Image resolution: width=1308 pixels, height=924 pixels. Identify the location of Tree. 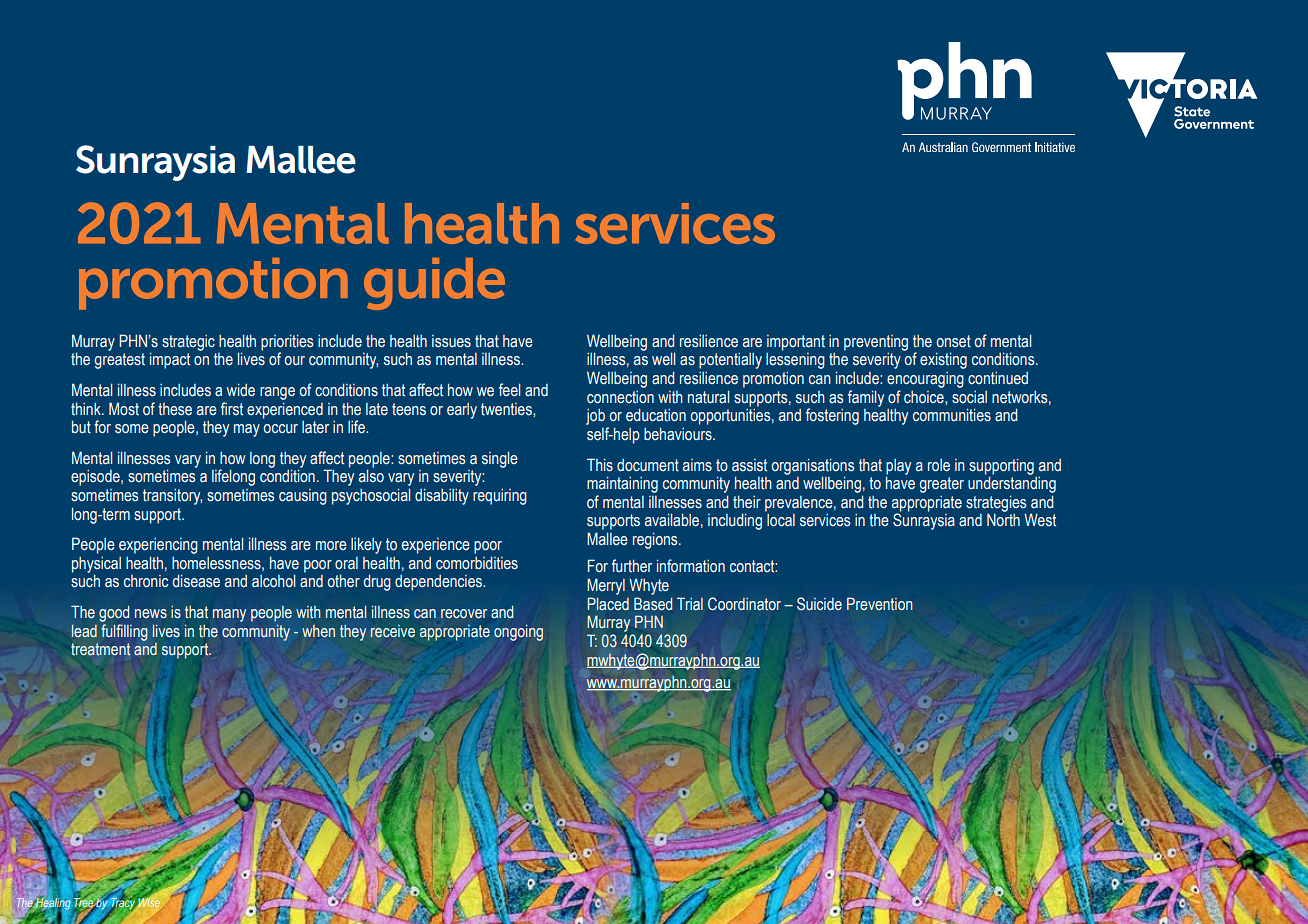
(84, 902).
